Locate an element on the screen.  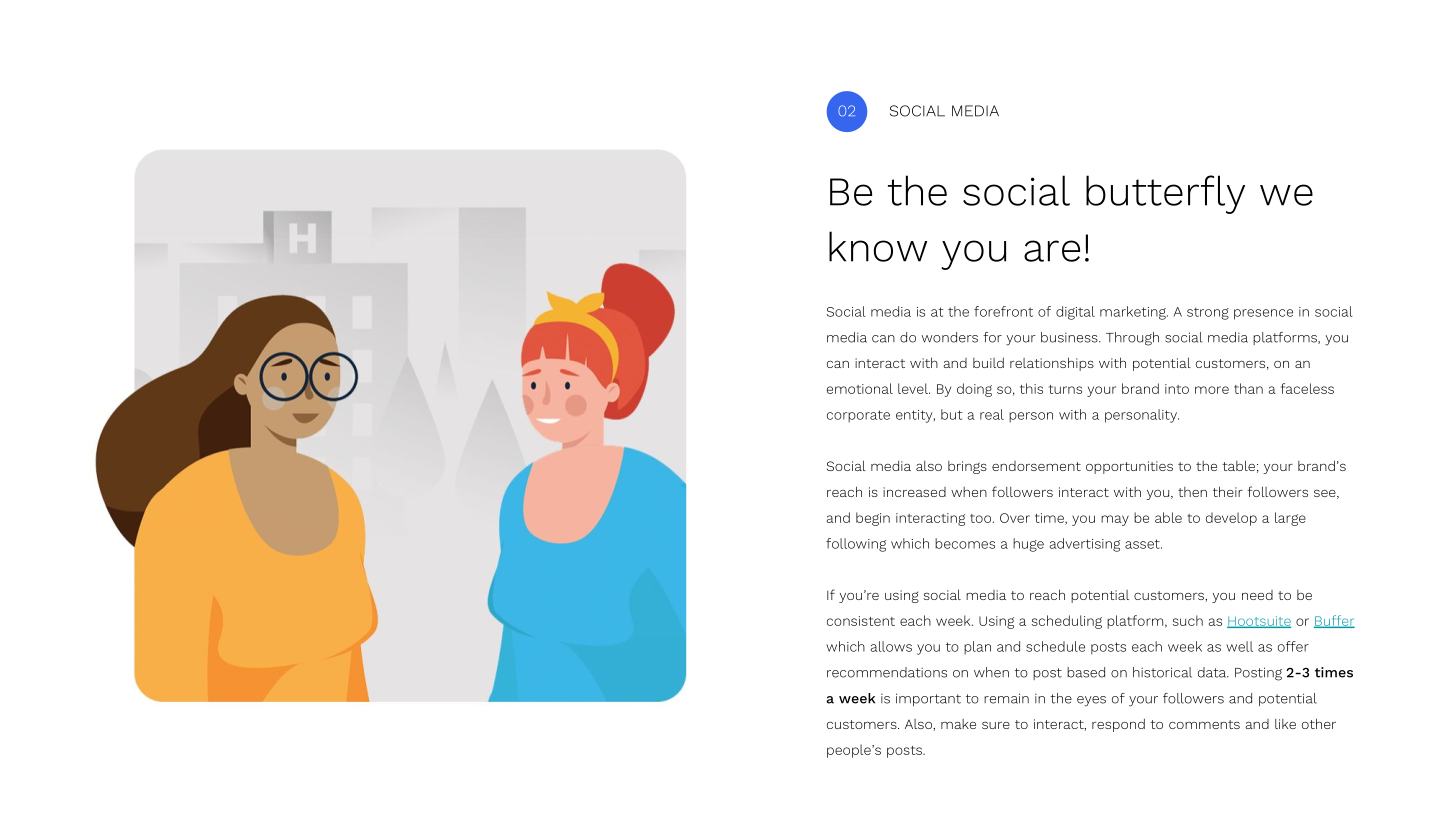
butterfly is located at coordinates (1165, 194).
